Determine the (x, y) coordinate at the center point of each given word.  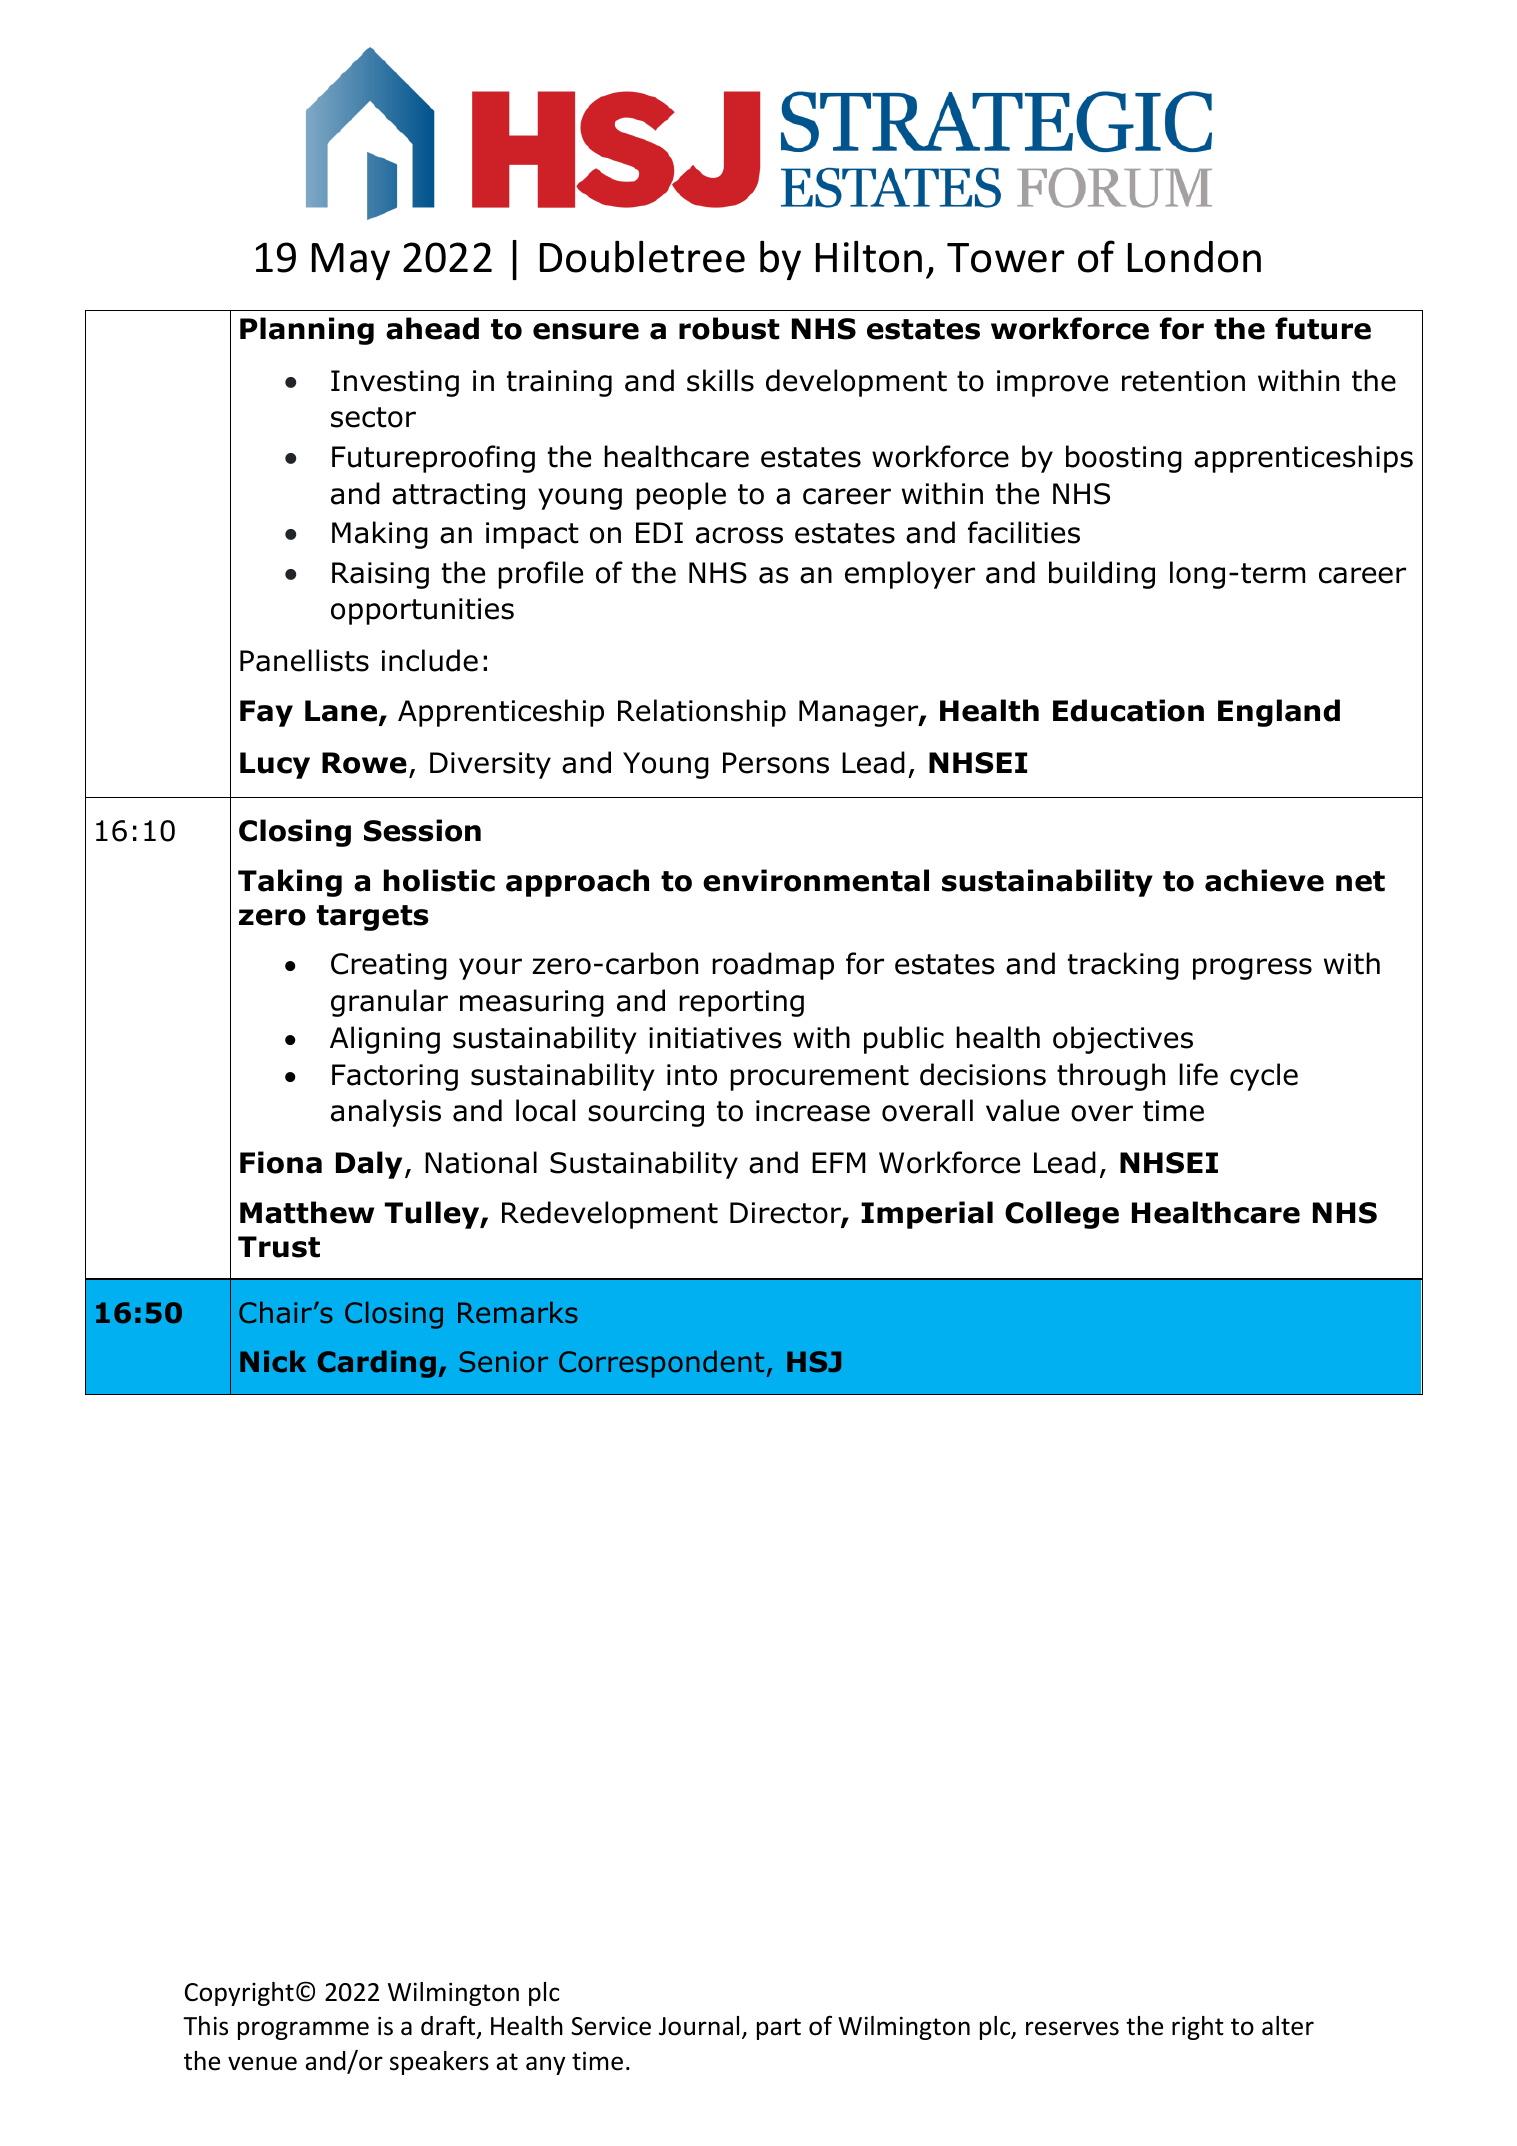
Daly (369, 1165)
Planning (307, 331)
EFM (839, 1162)
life (1199, 1074)
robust (729, 328)
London (1194, 257)
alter (1288, 2026)
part (779, 2029)
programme (303, 2030)
